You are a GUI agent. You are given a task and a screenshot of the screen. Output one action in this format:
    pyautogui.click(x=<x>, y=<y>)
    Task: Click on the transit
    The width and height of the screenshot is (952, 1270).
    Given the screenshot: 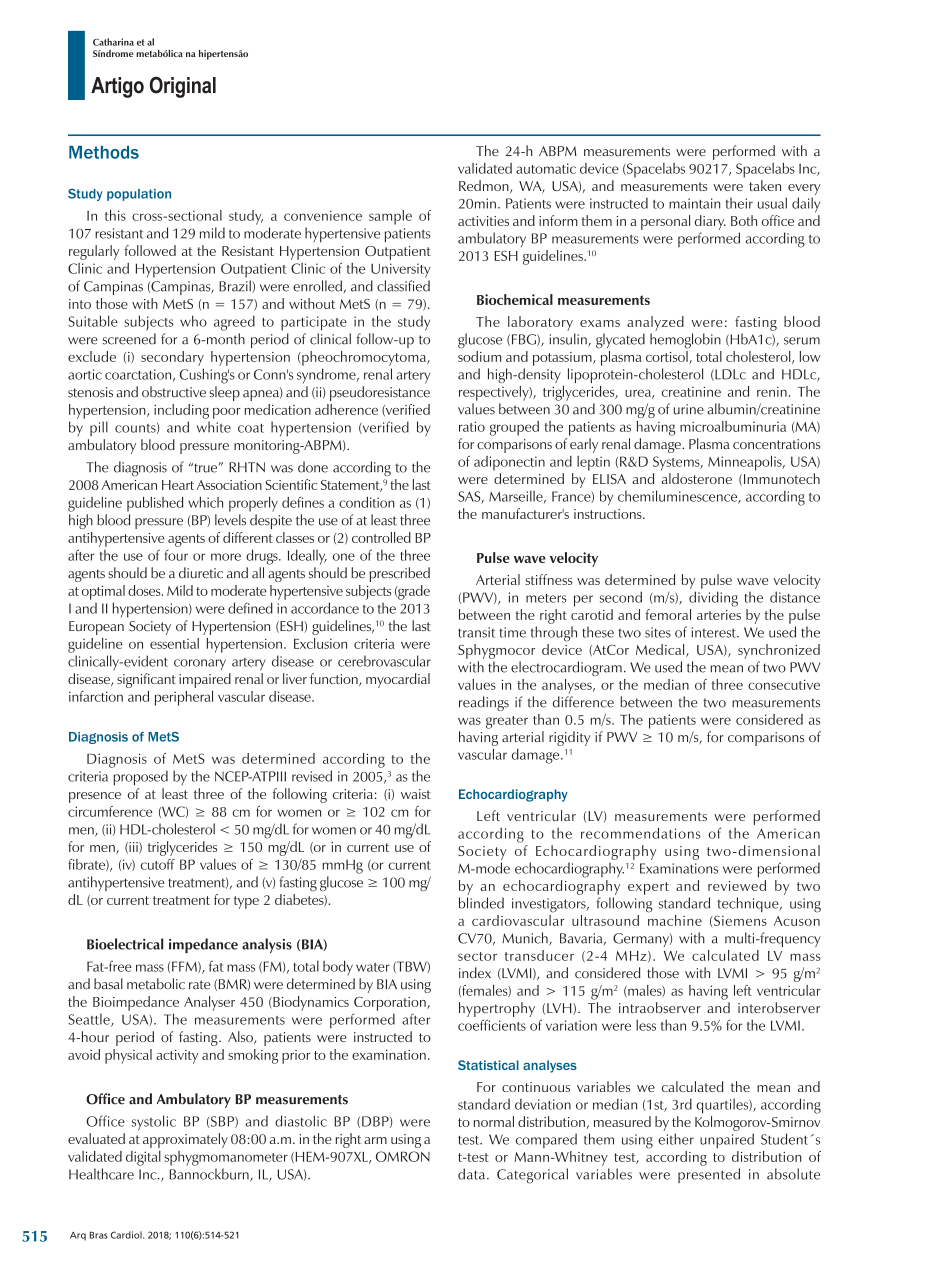 What is the action you would take?
    pyautogui.click(x=476, y=632)
